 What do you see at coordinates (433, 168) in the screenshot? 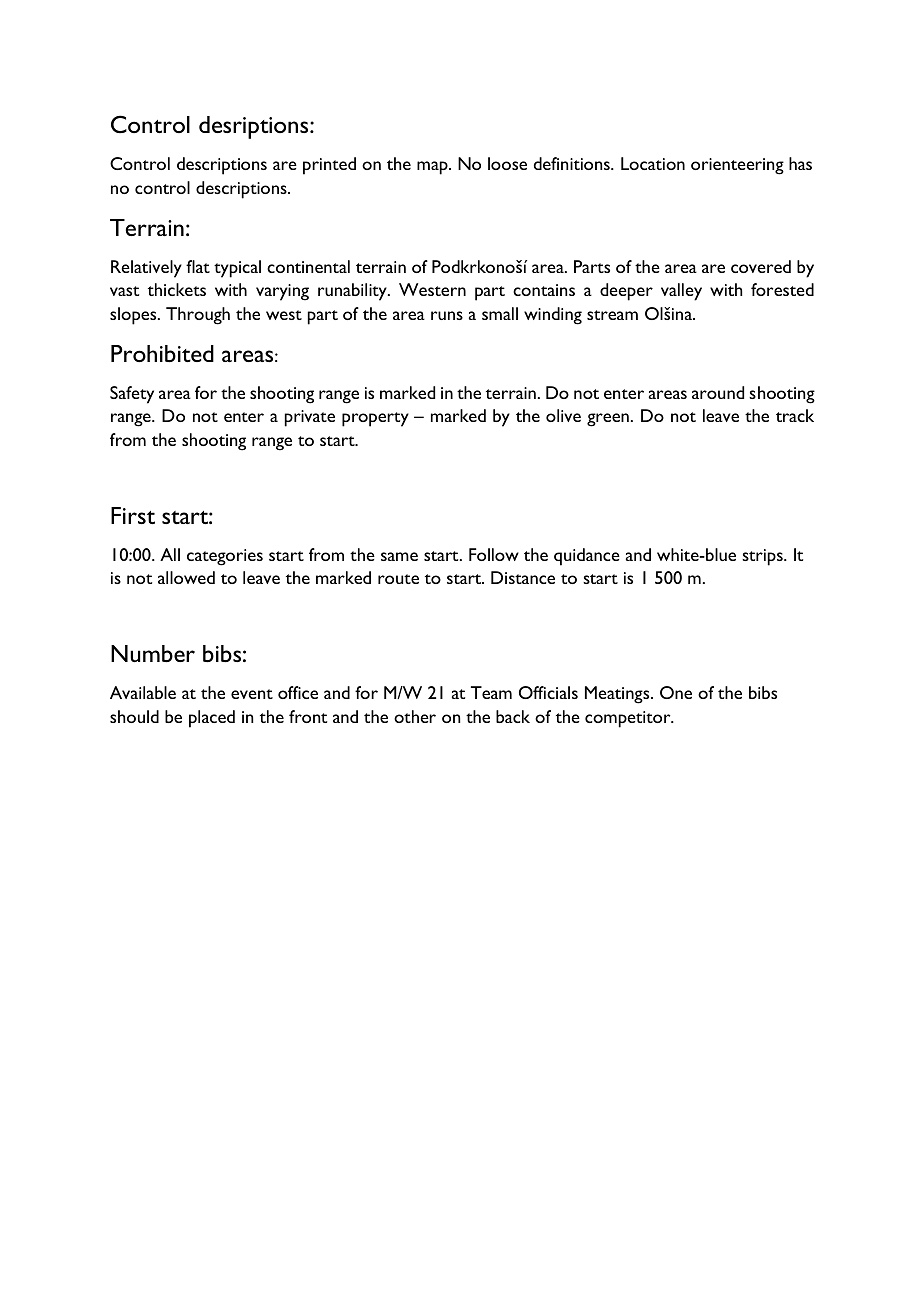
I see `map` at bounding box center [433, 168].
